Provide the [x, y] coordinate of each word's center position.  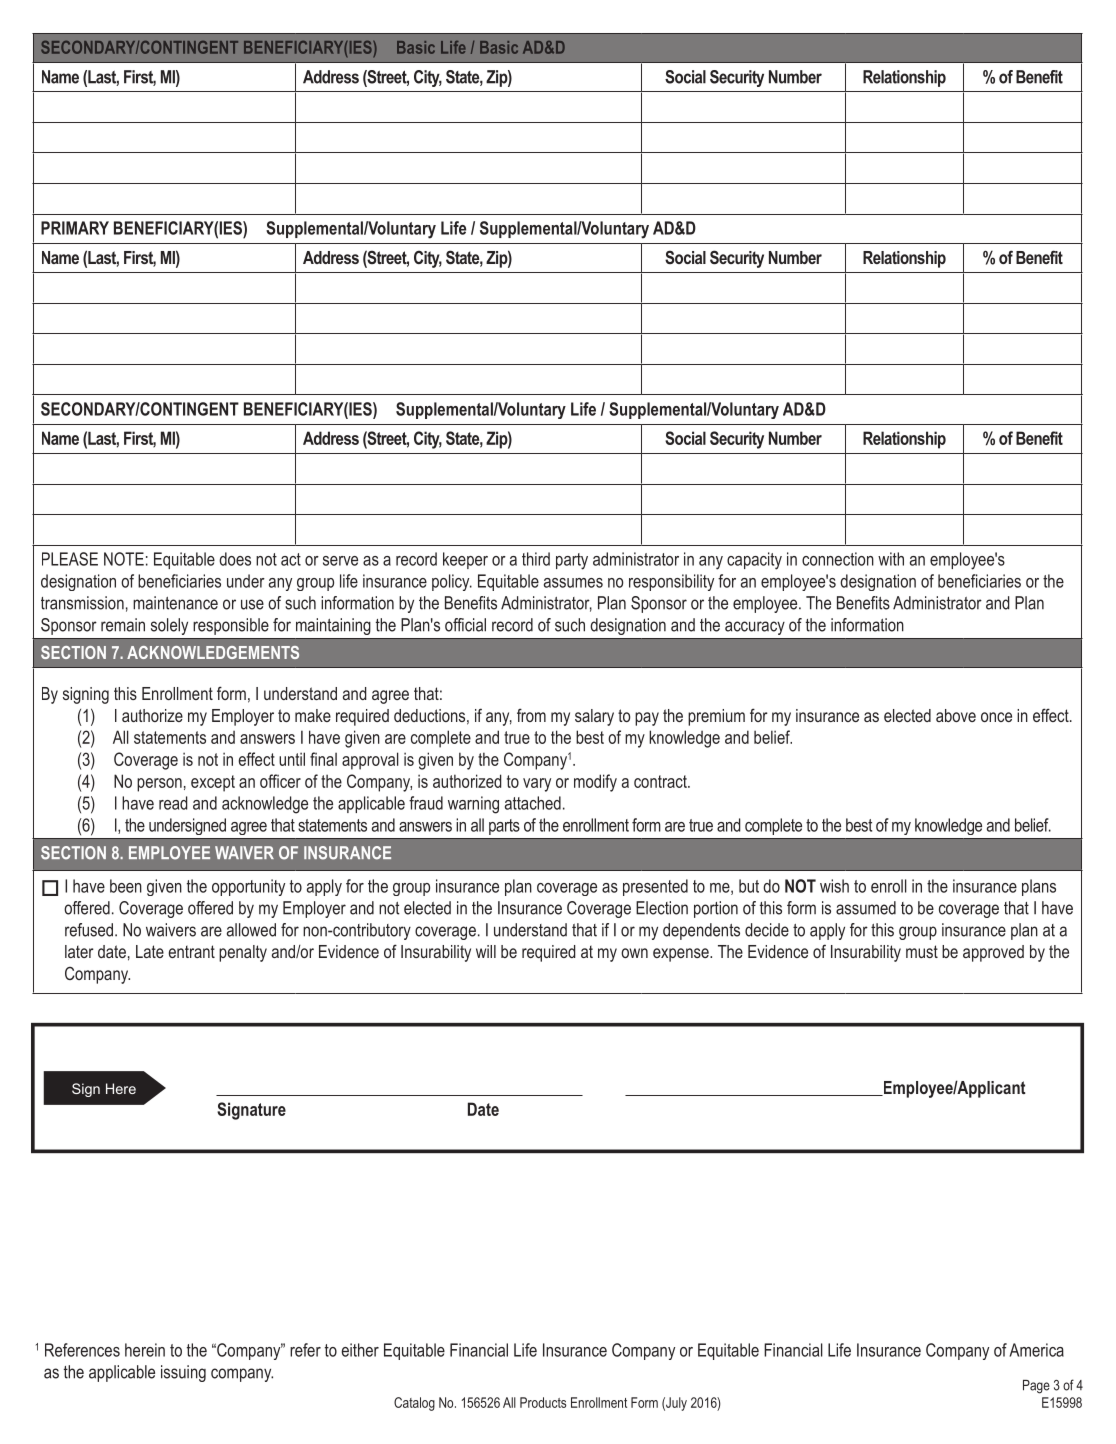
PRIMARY [75, 228]
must [922, 951]
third [536, 559]
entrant [191, 951]
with [891, 559]
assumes [573, 583]
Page [1036, 1387]
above [956, 715]
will [486, 951]
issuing [183, 1373]
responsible [231, 626]
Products [543, 1402]
